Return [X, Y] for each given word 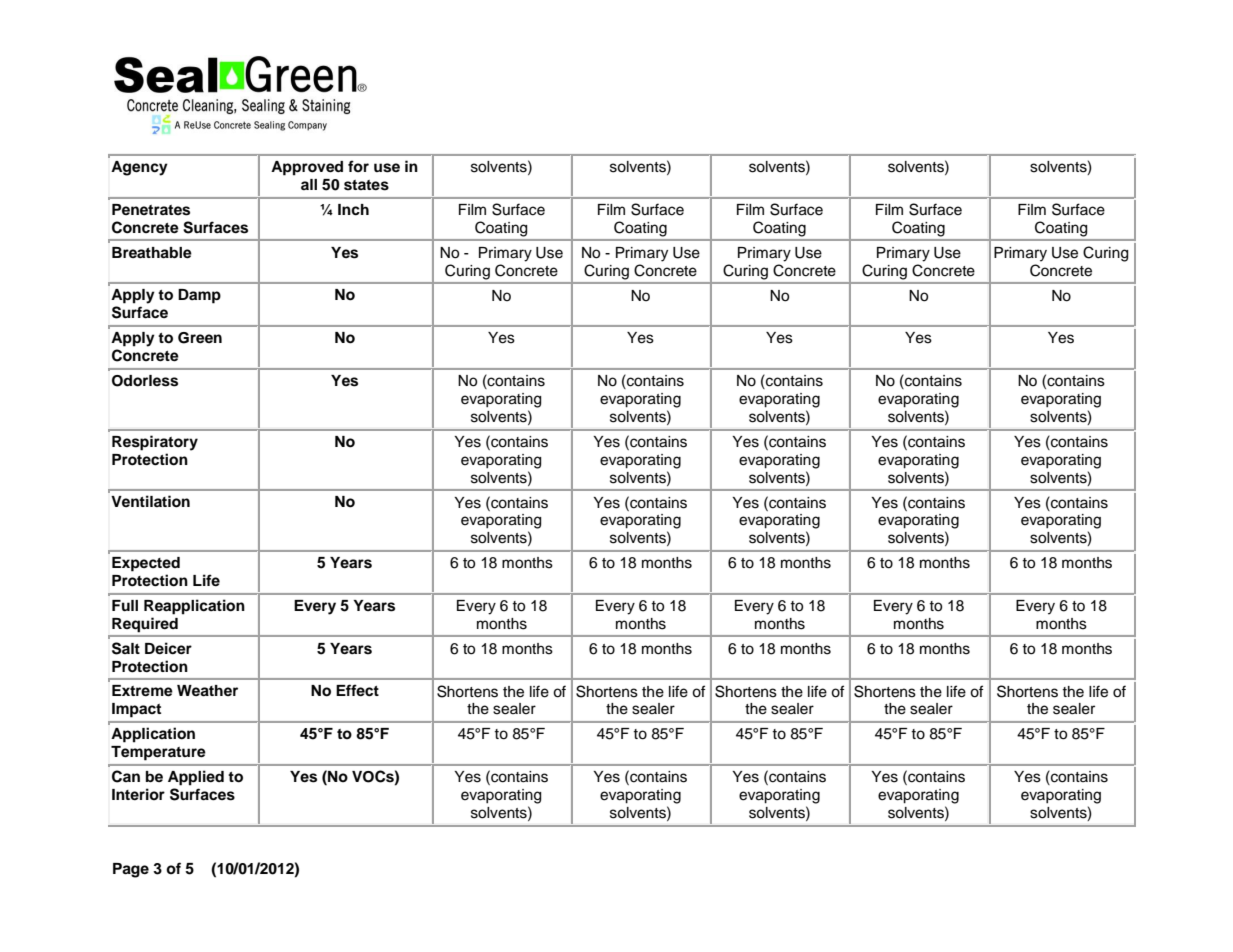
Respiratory [155, 443]
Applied [196, 778]
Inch [353, 210]
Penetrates [151, 210]
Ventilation [150, 501]
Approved [307, 168]
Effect [357, 690]
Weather [207, 691]
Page [131, 870]
